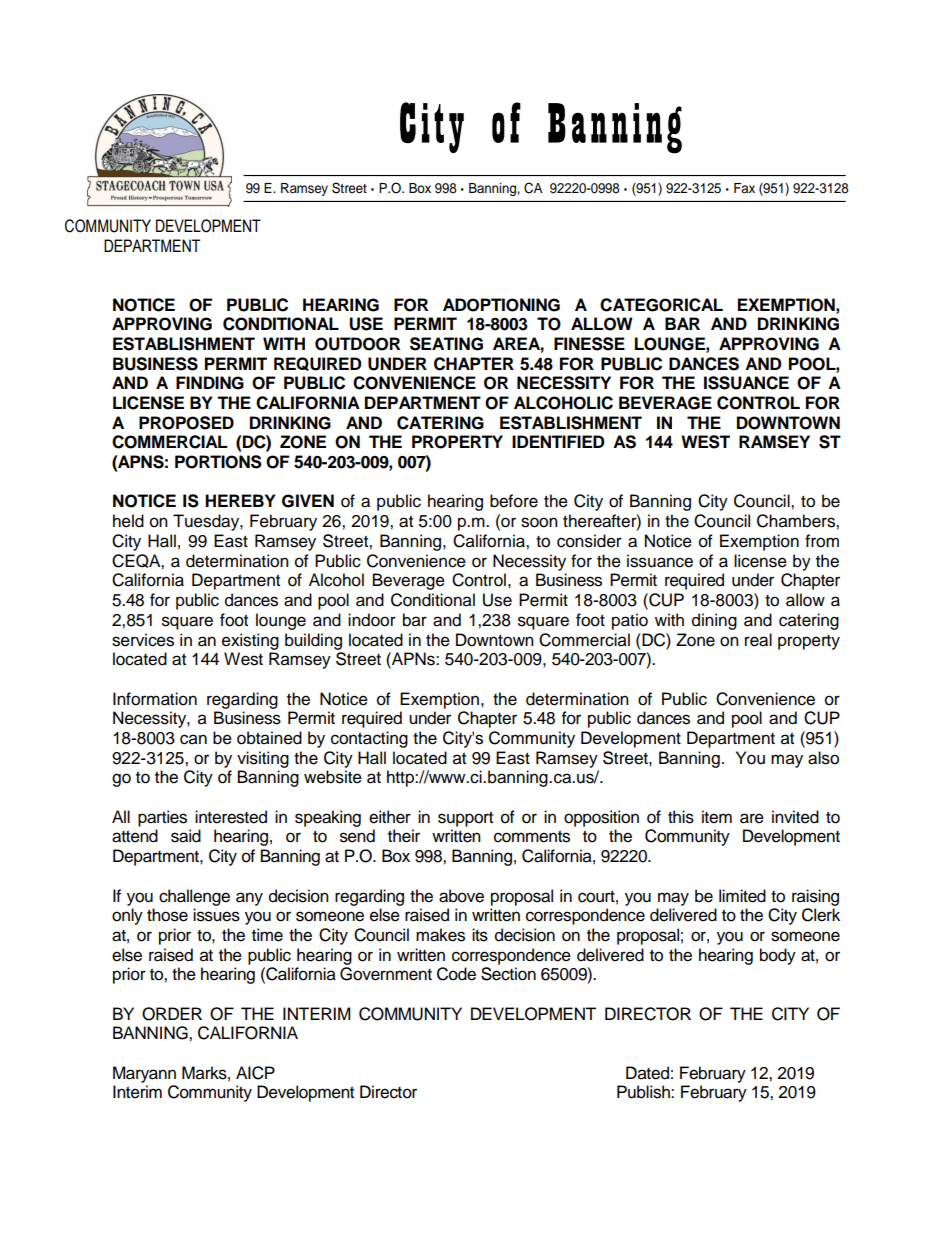 This document has width=952, height=1233. Describe the element at coordinates (357, 344) in the document. I see `OUTDOOR` at that location.
